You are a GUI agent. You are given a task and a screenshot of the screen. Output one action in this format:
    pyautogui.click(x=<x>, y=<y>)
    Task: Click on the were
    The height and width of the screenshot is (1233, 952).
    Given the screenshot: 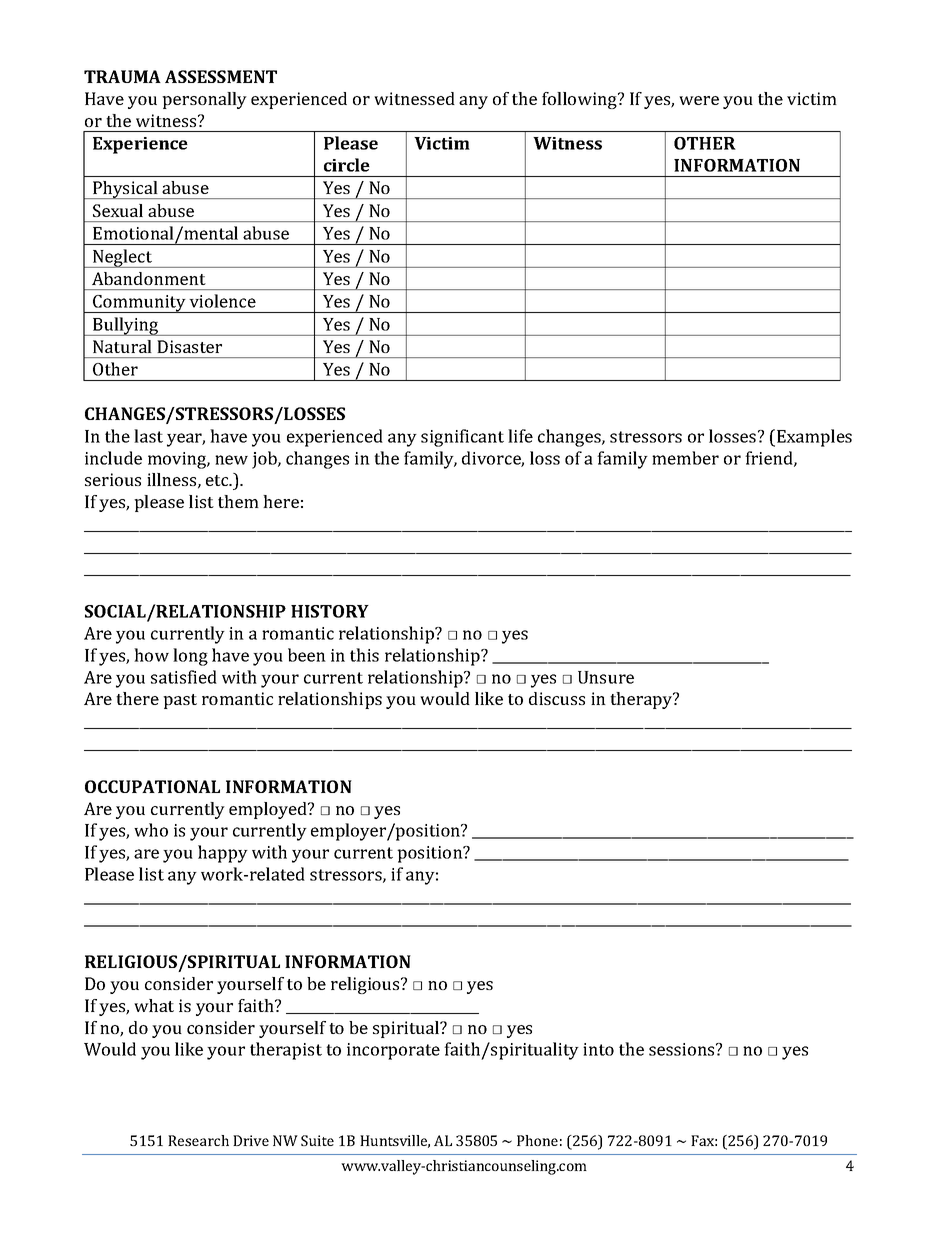 What is the action you would take?
    pyautogui.click(x=699, y=100)
